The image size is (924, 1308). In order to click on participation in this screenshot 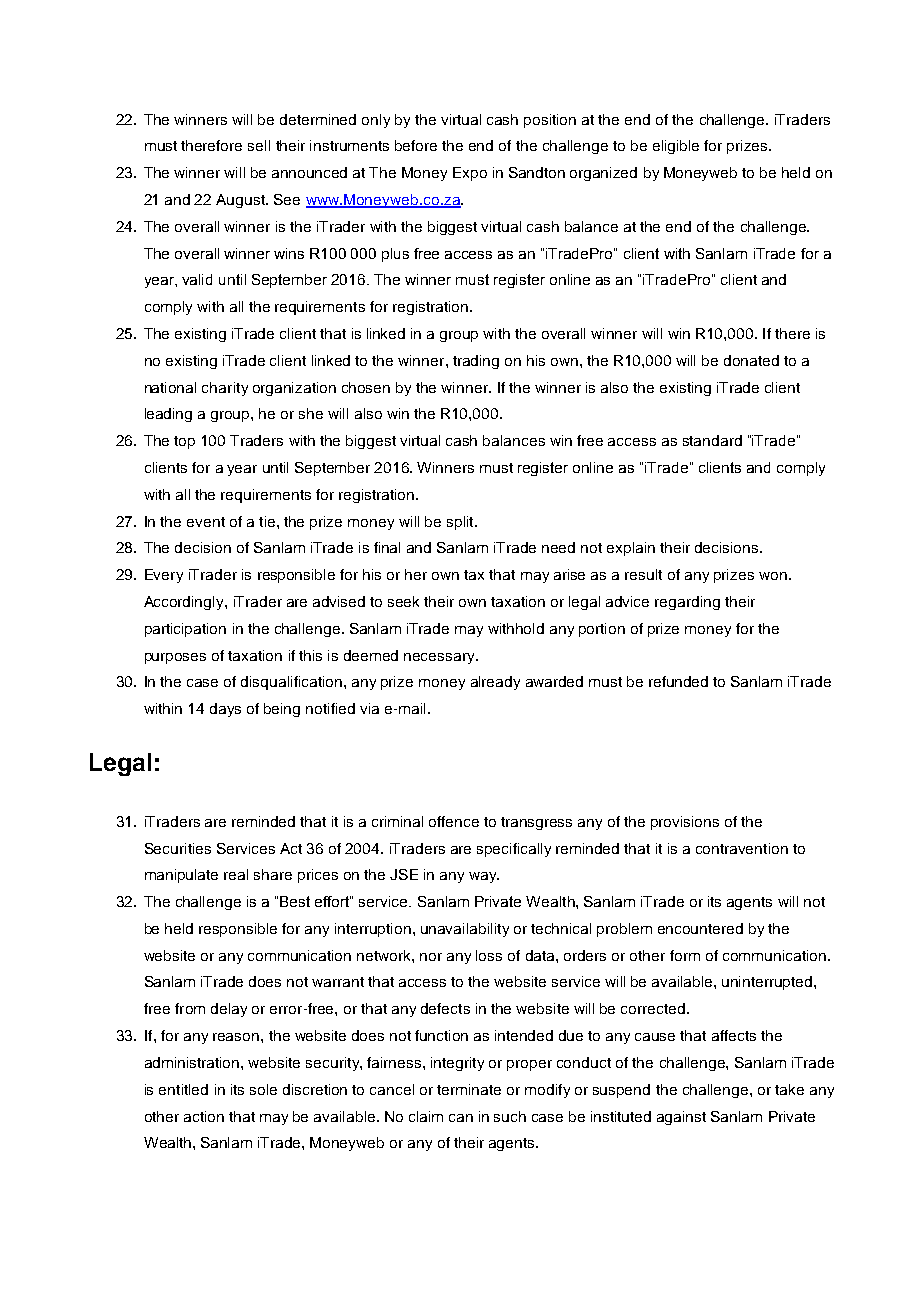, I will do `click(185, 630)`.
